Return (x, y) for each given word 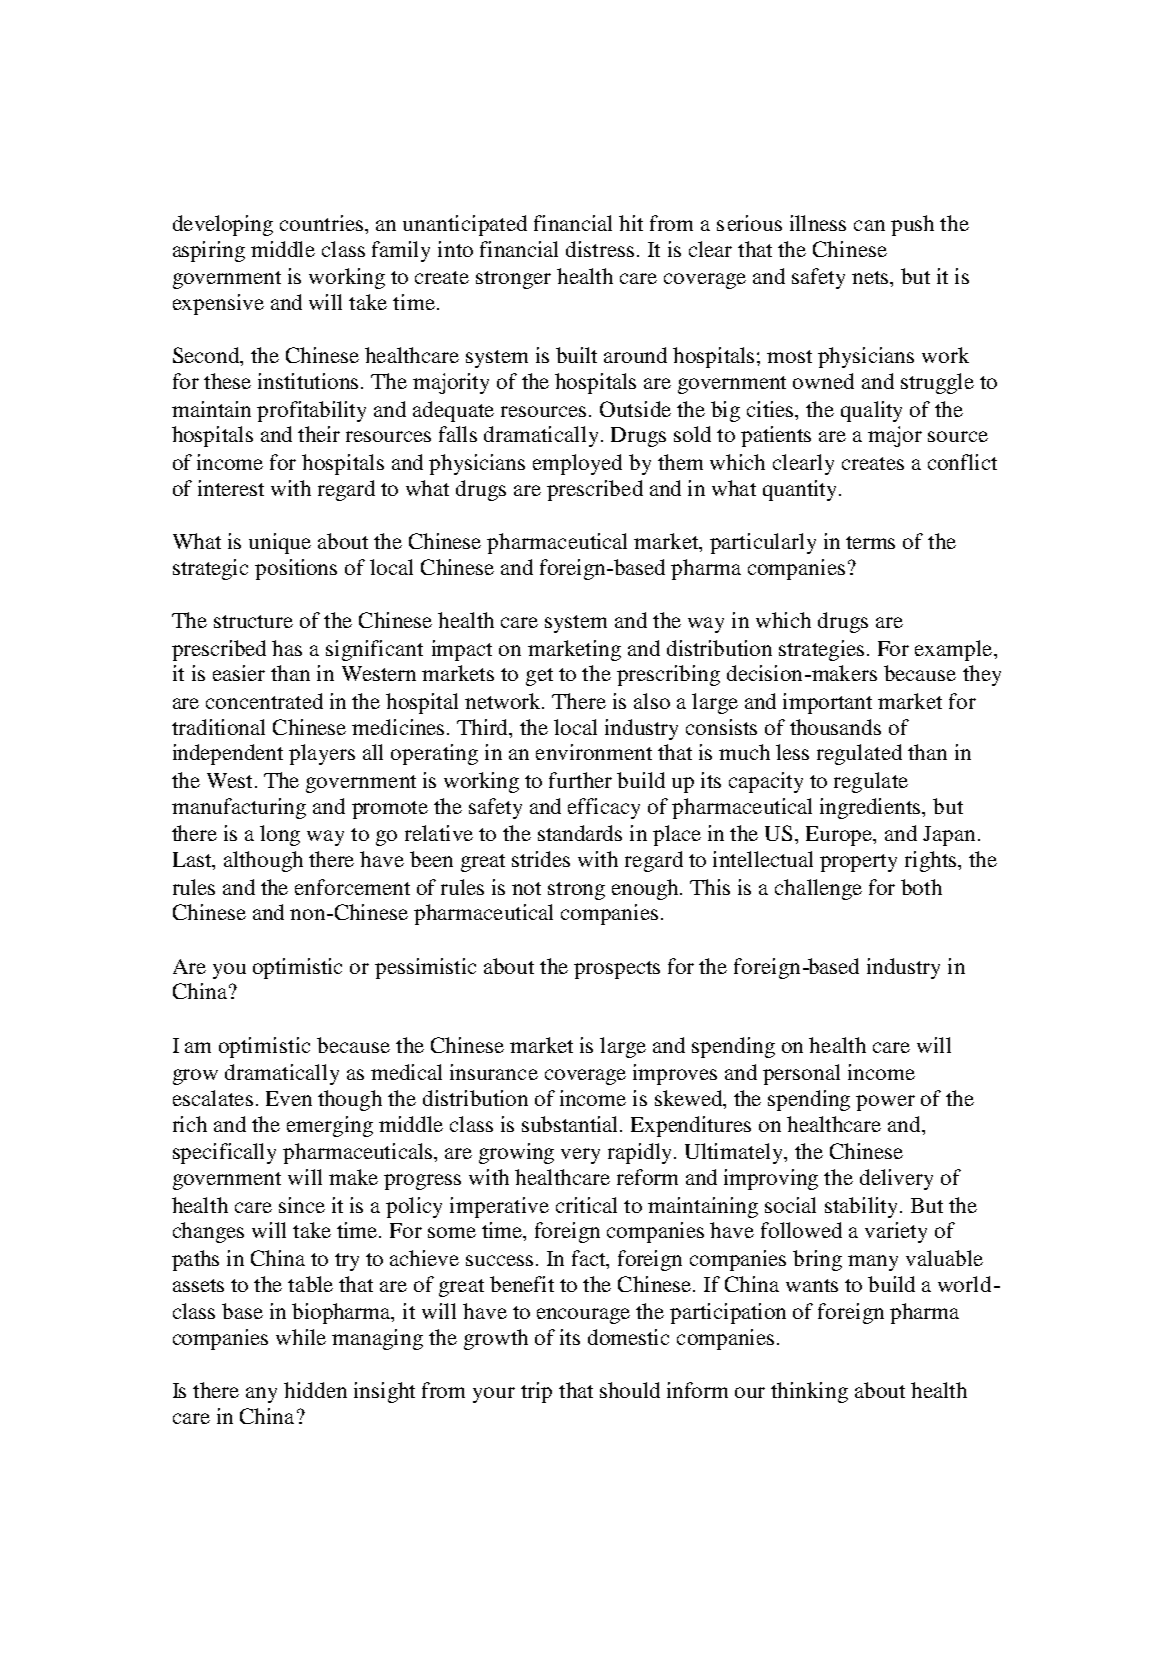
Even (289, 1098)
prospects (617, 970)
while (301, 1337)
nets (871, 277)
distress (600, 249)
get (539, 677)
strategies (821, 650)
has (287, 648)
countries (323, 223)
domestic (628, 1337)
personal (801, 1074)
